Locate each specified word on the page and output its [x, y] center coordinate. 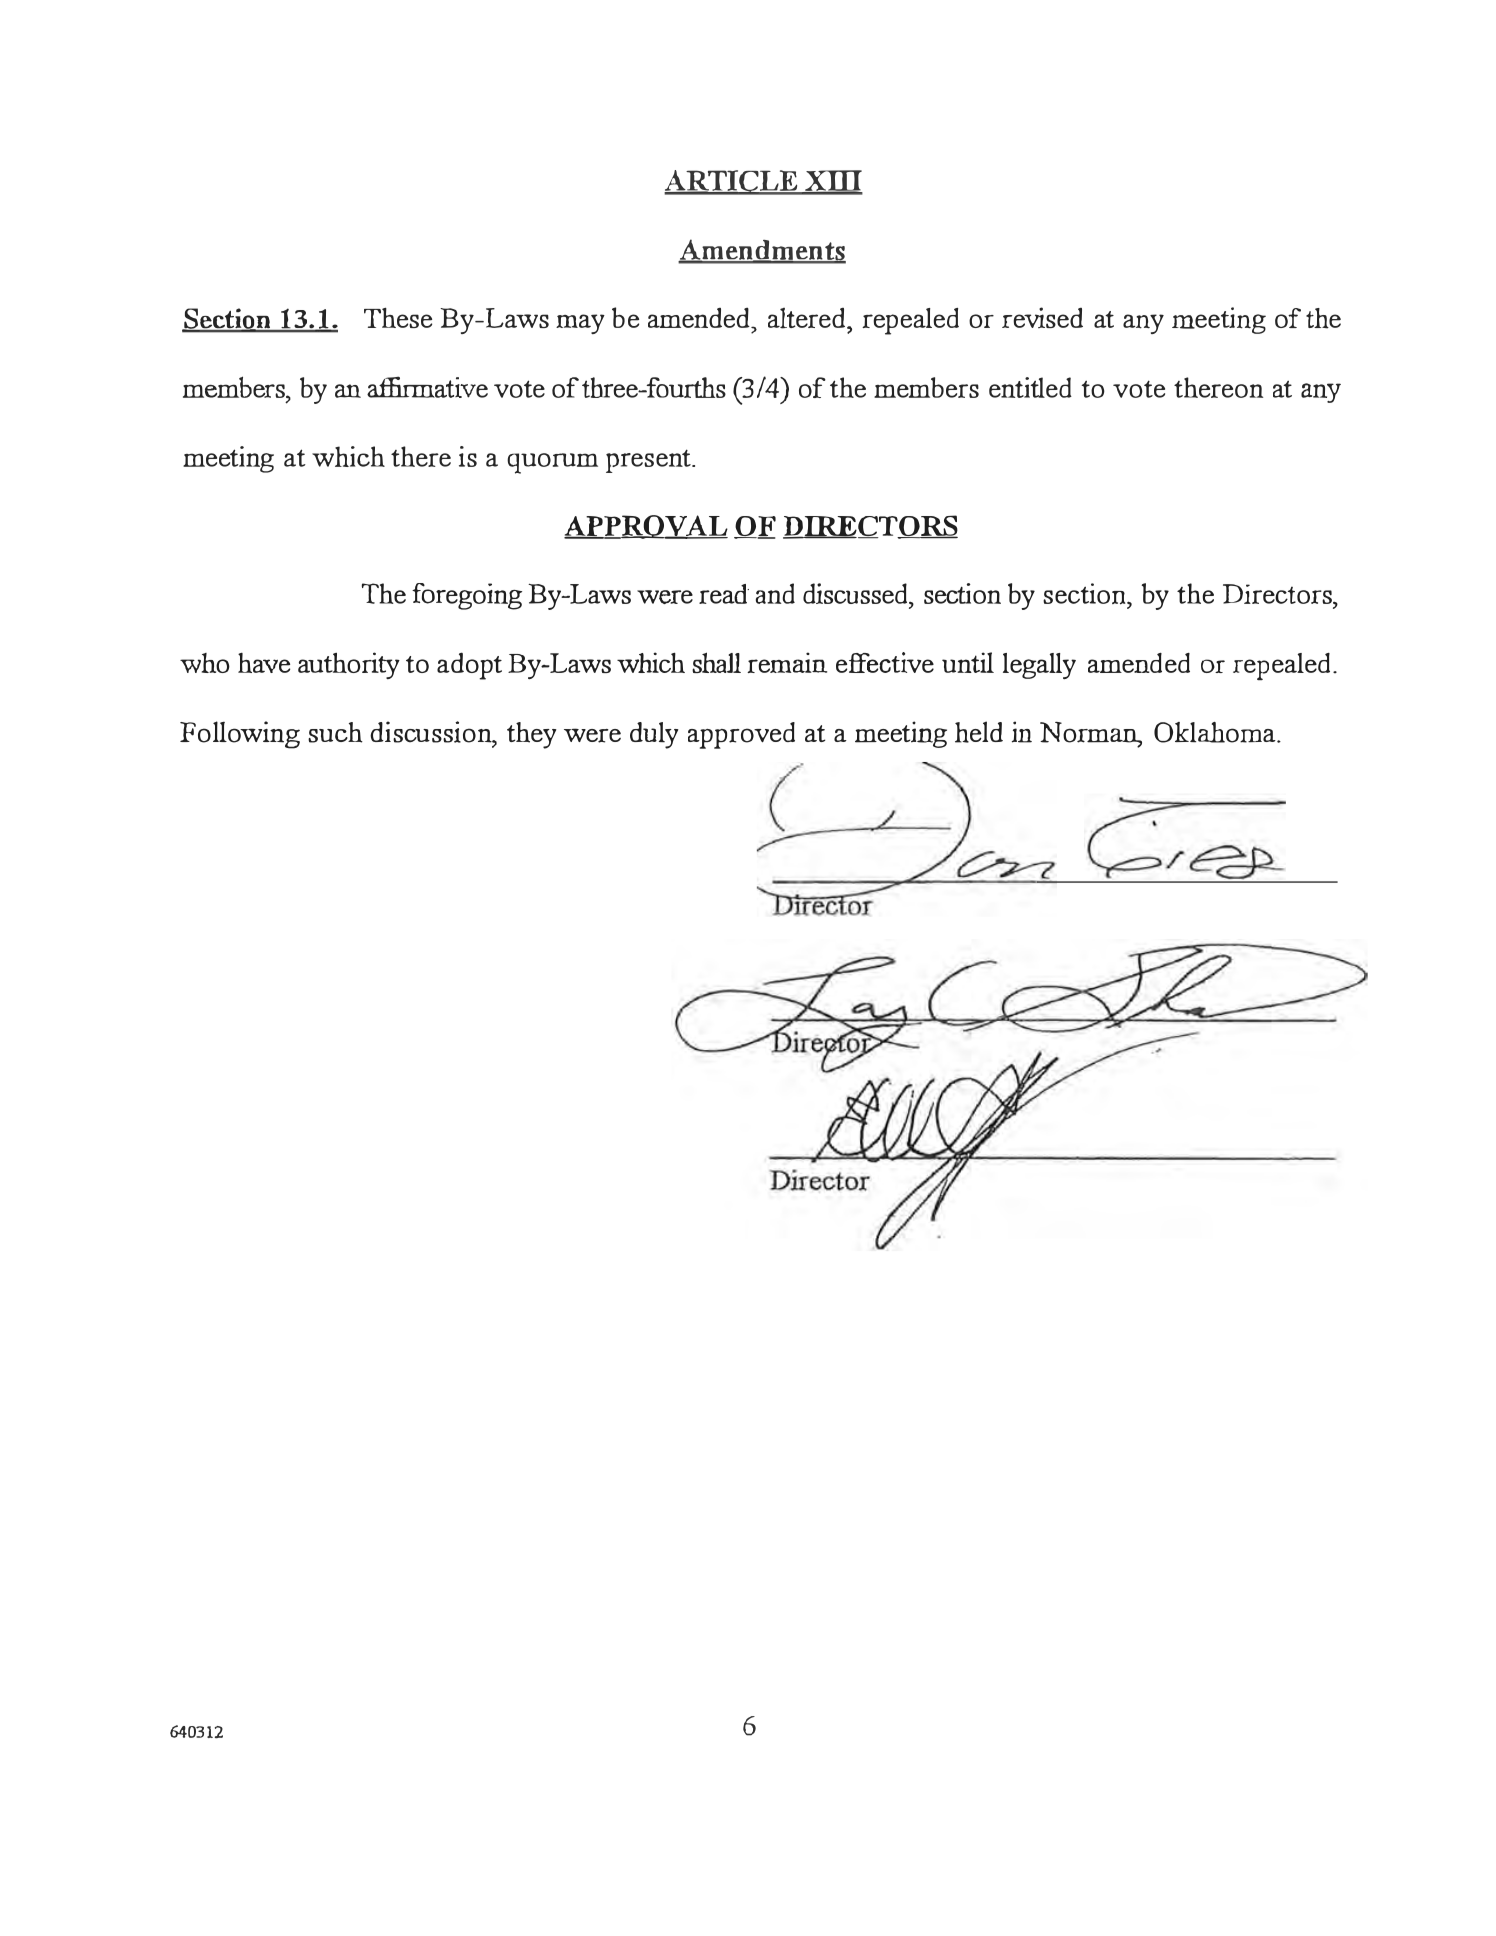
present [649, 461]
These [398, 318]
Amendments [762, 251]
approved [741, 735]
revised [1042, 317]
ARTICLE [732, 182]
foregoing [467, 596]
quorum [552, 463]
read [724, 594]
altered [808, 318]
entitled [1030, 387]
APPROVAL [646, 527]
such [335, 732]
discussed [856, 593]
